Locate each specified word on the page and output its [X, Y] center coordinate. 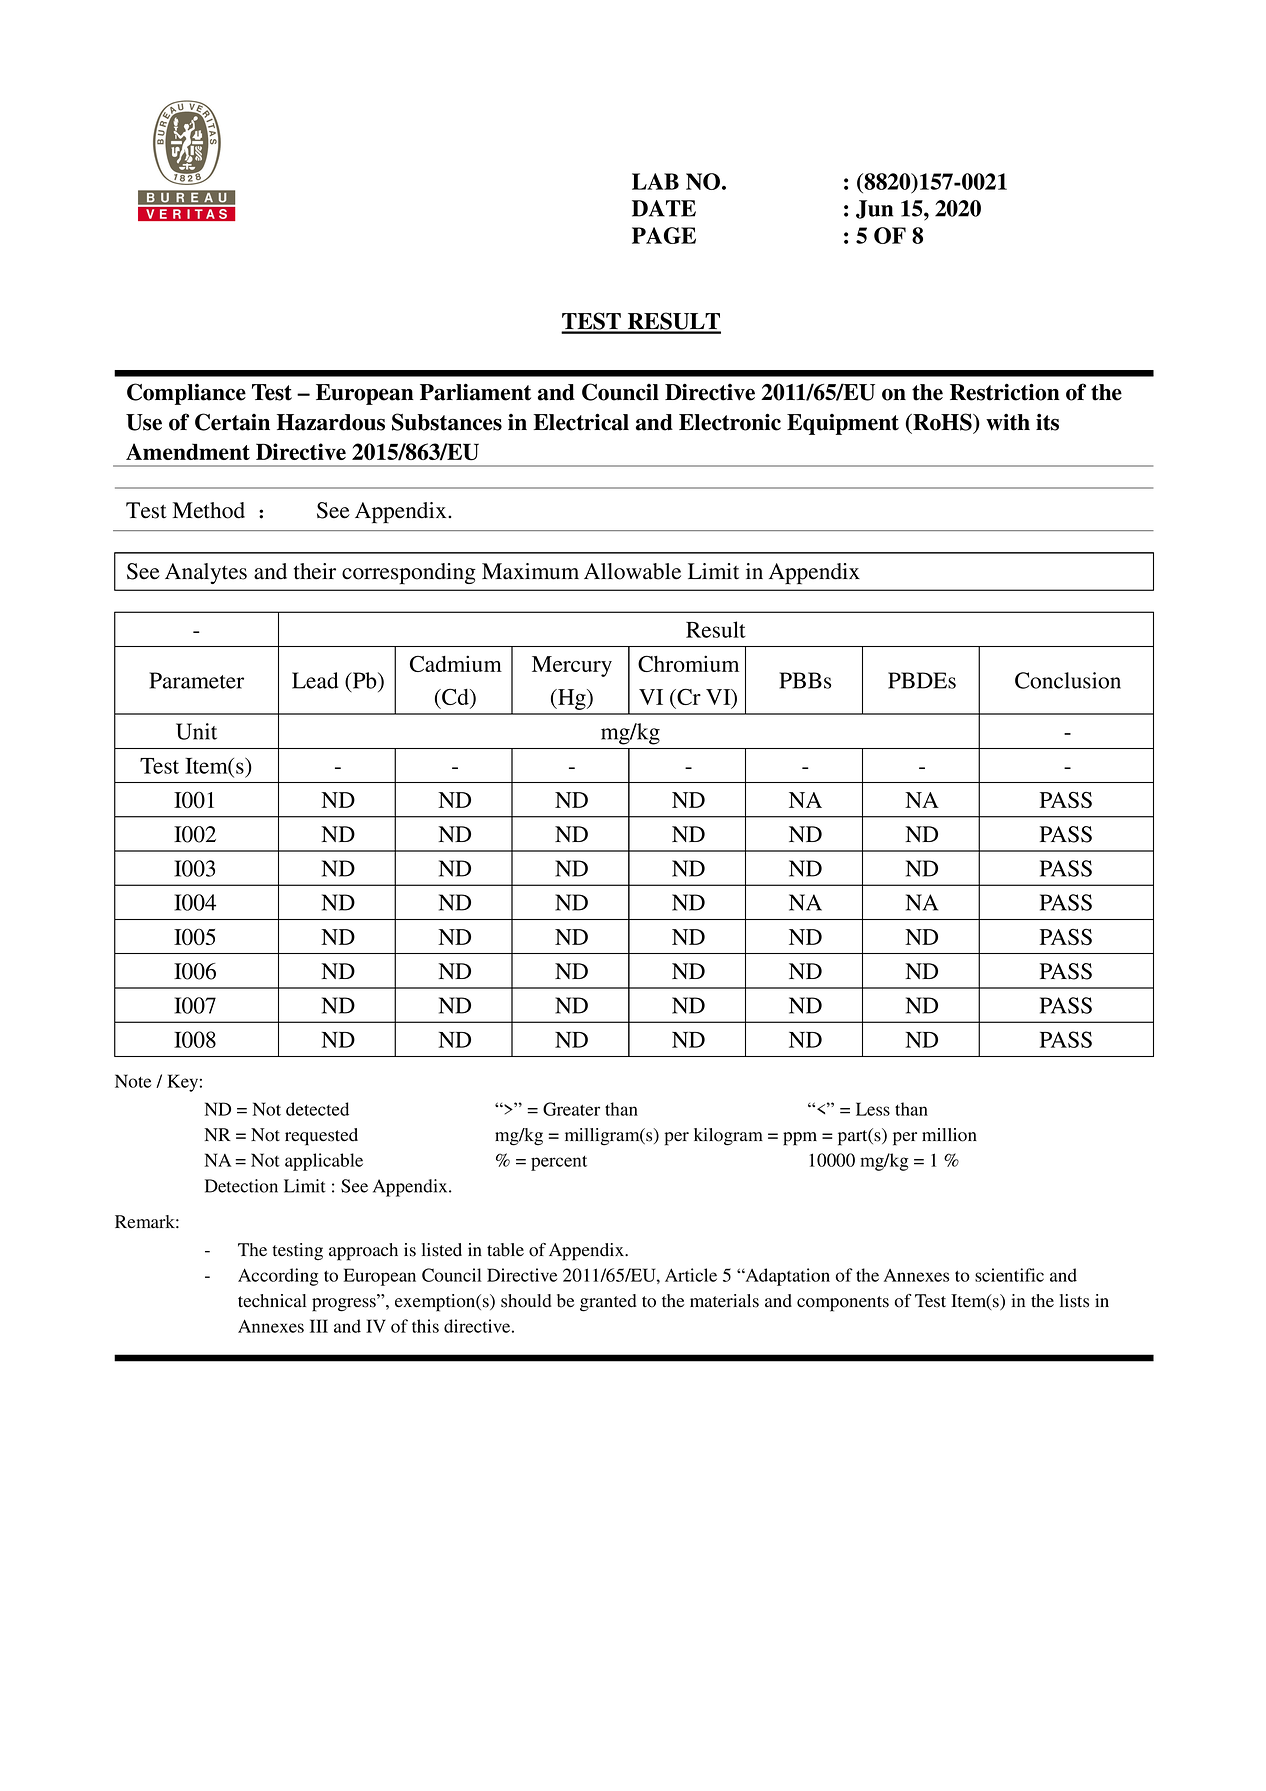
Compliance [186, 394]
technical [272, 1301]
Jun [874, 209]
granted [608, 1303]
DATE [664, 208]
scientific [1009, 1275]
